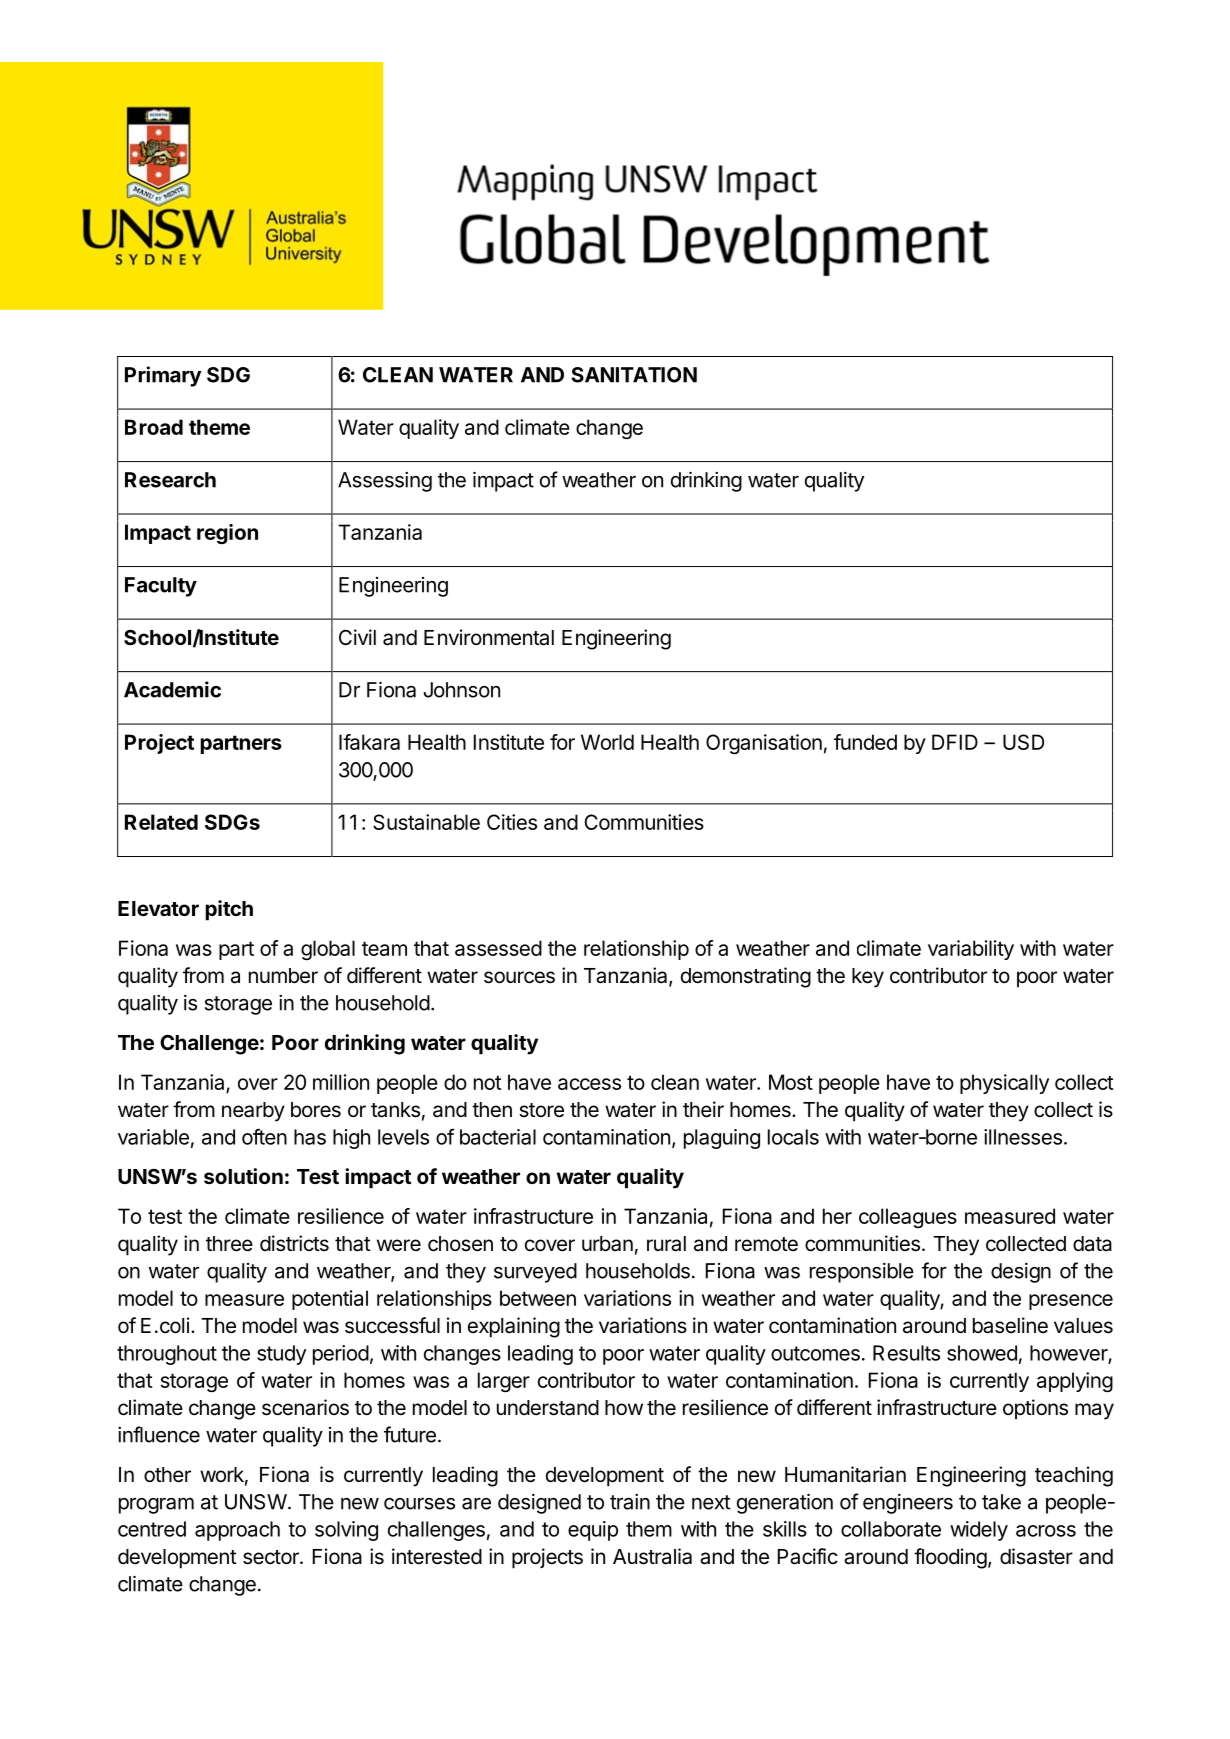 The height and width of the screenshot is (1739, 1230). Describe the element at coordinates (538, 1298) in the screenshot. I see `between` at that location.
